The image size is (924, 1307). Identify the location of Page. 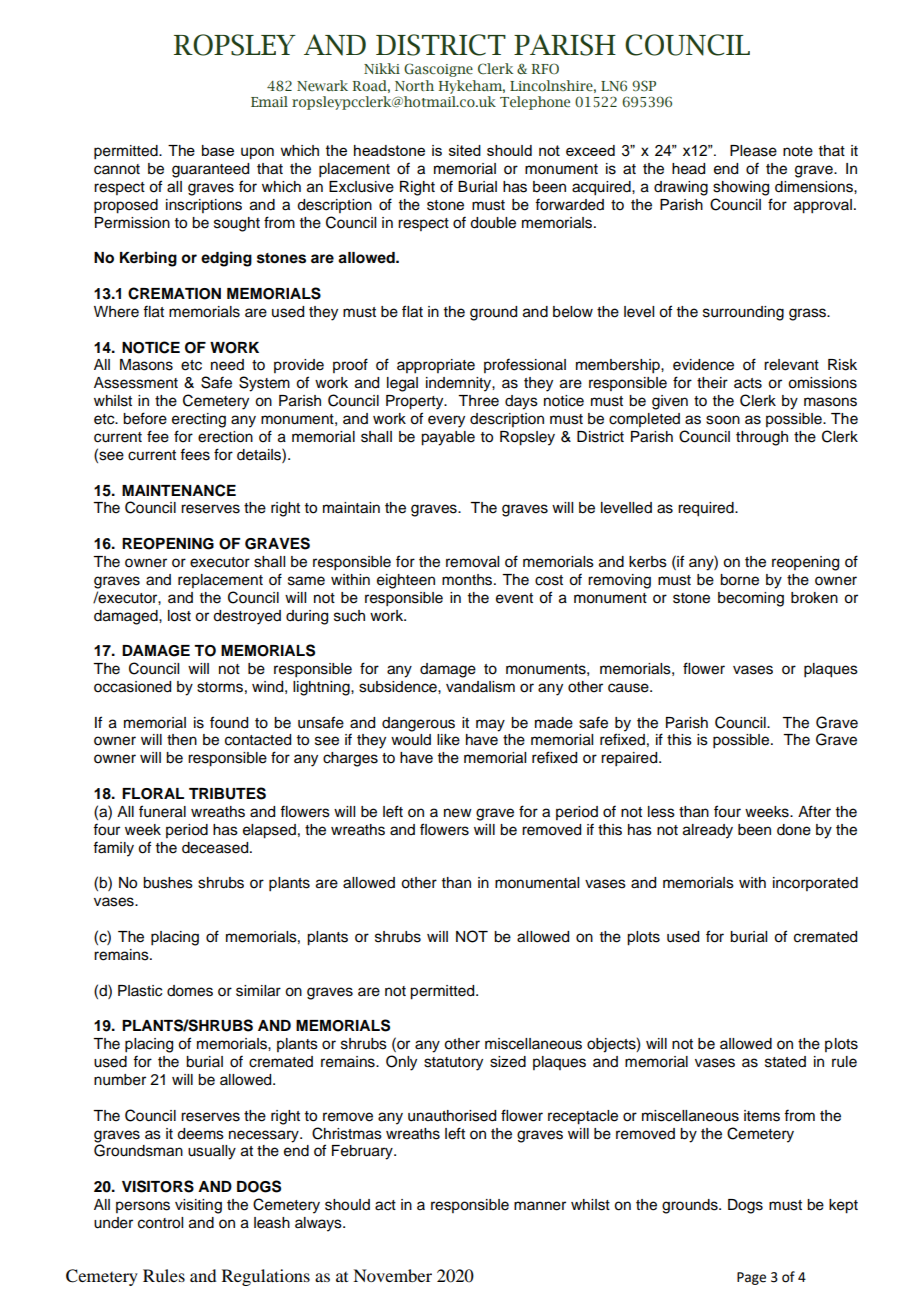
(751, 1278).
